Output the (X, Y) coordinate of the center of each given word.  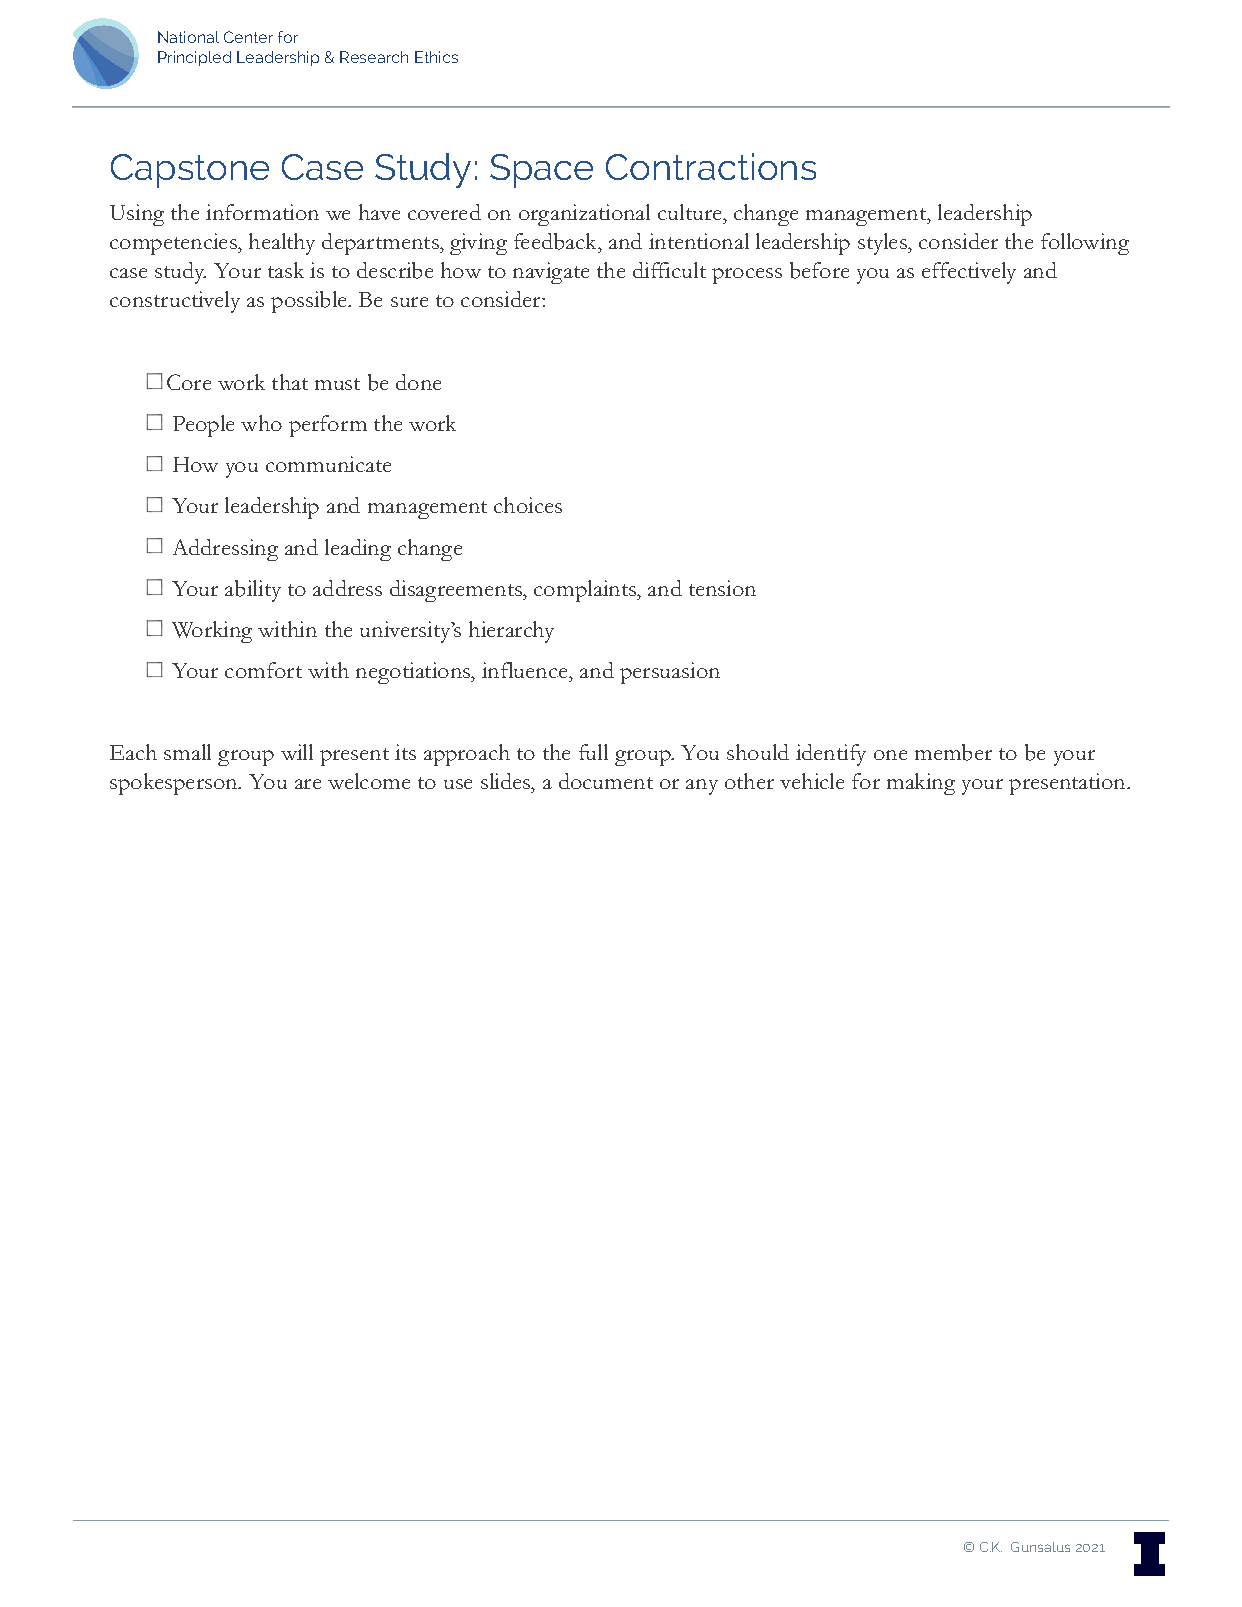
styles (883, 244)
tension (722, 588)
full (593, 752)
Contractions (711, 166)
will (297, 752)
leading (358, 550)
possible (310, 302)
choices (528, 505)
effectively (969, 273)
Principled (194, 58)
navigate (551, 273)
